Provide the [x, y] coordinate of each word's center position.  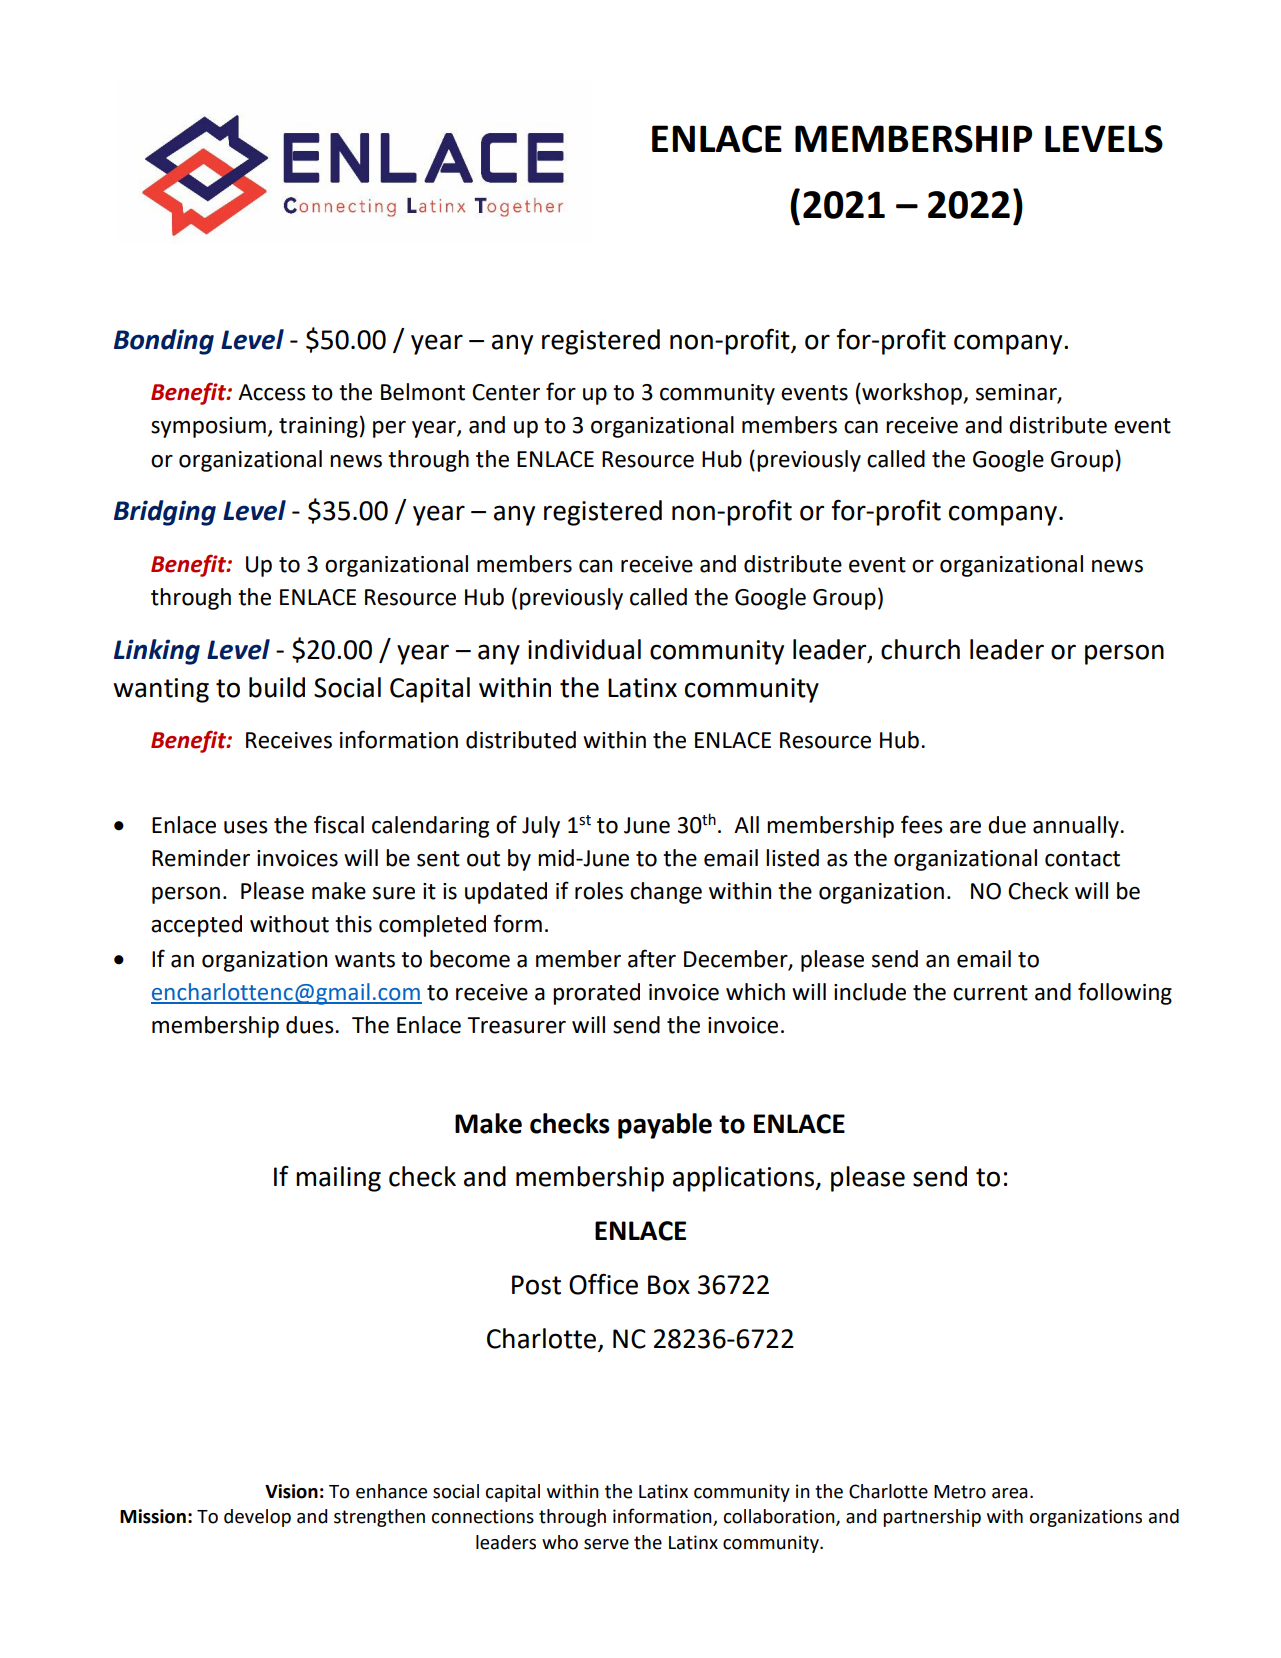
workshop [912, 394]
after [652, 958]
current [990, 993]
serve [606, 1544]
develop [257, 1518]
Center [506, 392]
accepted [196, 926]
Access [272, 392]
